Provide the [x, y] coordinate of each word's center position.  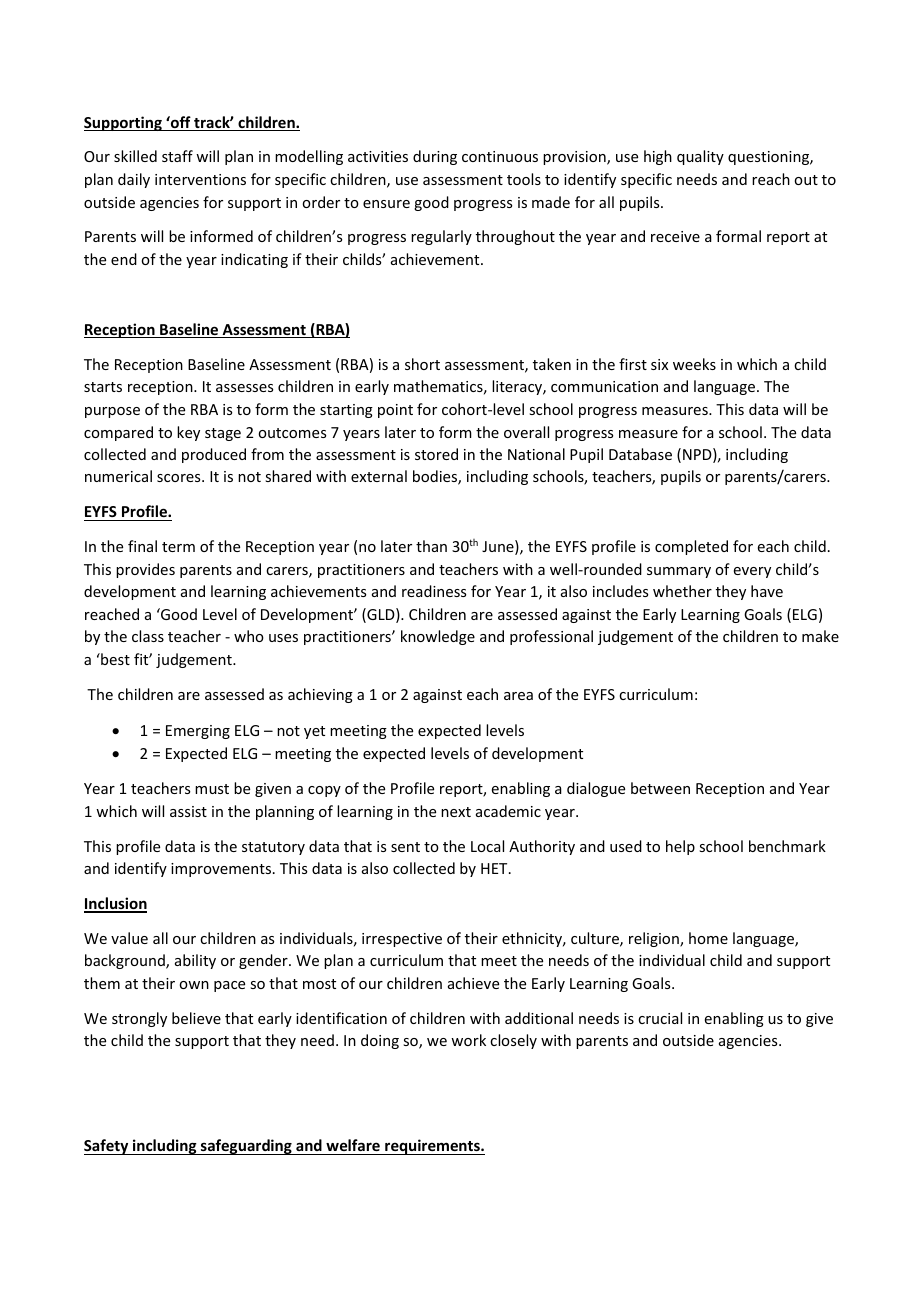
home [708, 938]
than [431, 546]
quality [700, 157]
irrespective [402, 940]
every [752, 572]
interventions [200, 179]
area [518, 696]
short [422, 364]
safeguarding [246, 1147]
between [660, 788]
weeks [694, 364]
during [435, 157]
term [178, 547]
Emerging [198, 732]
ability [195, 961]
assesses [244, 388]
